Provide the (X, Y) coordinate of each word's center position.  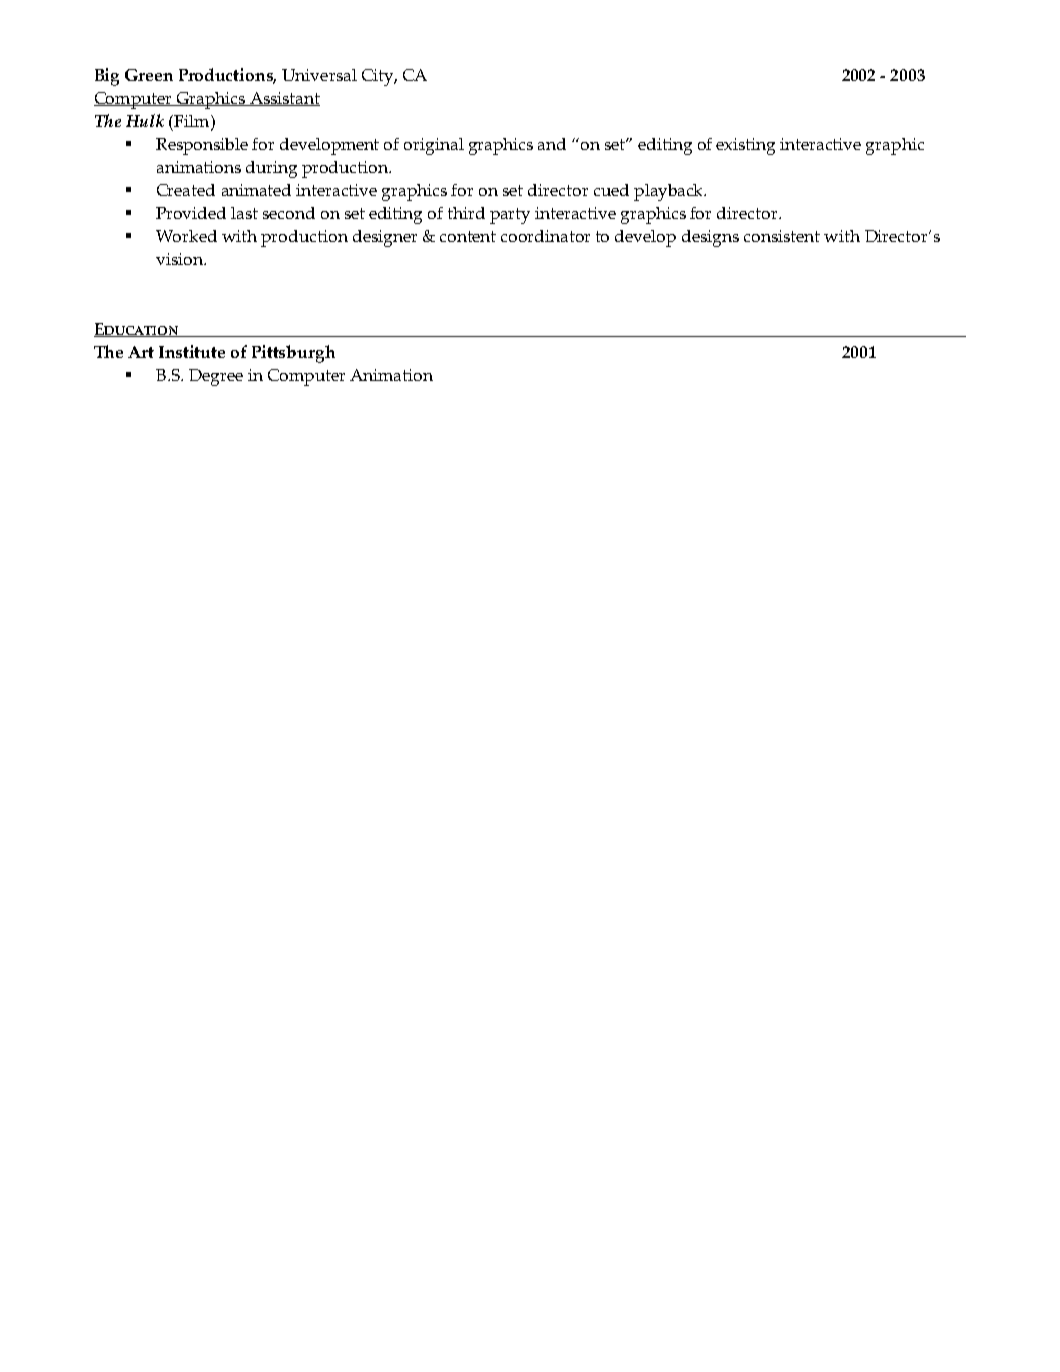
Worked (186, 236)
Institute (192, 351)
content (468, 236)
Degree (216, 377)
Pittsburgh (293, 354)
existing (745, 146)
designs (710, 238)
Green (149, 75)
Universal (319, 75)
